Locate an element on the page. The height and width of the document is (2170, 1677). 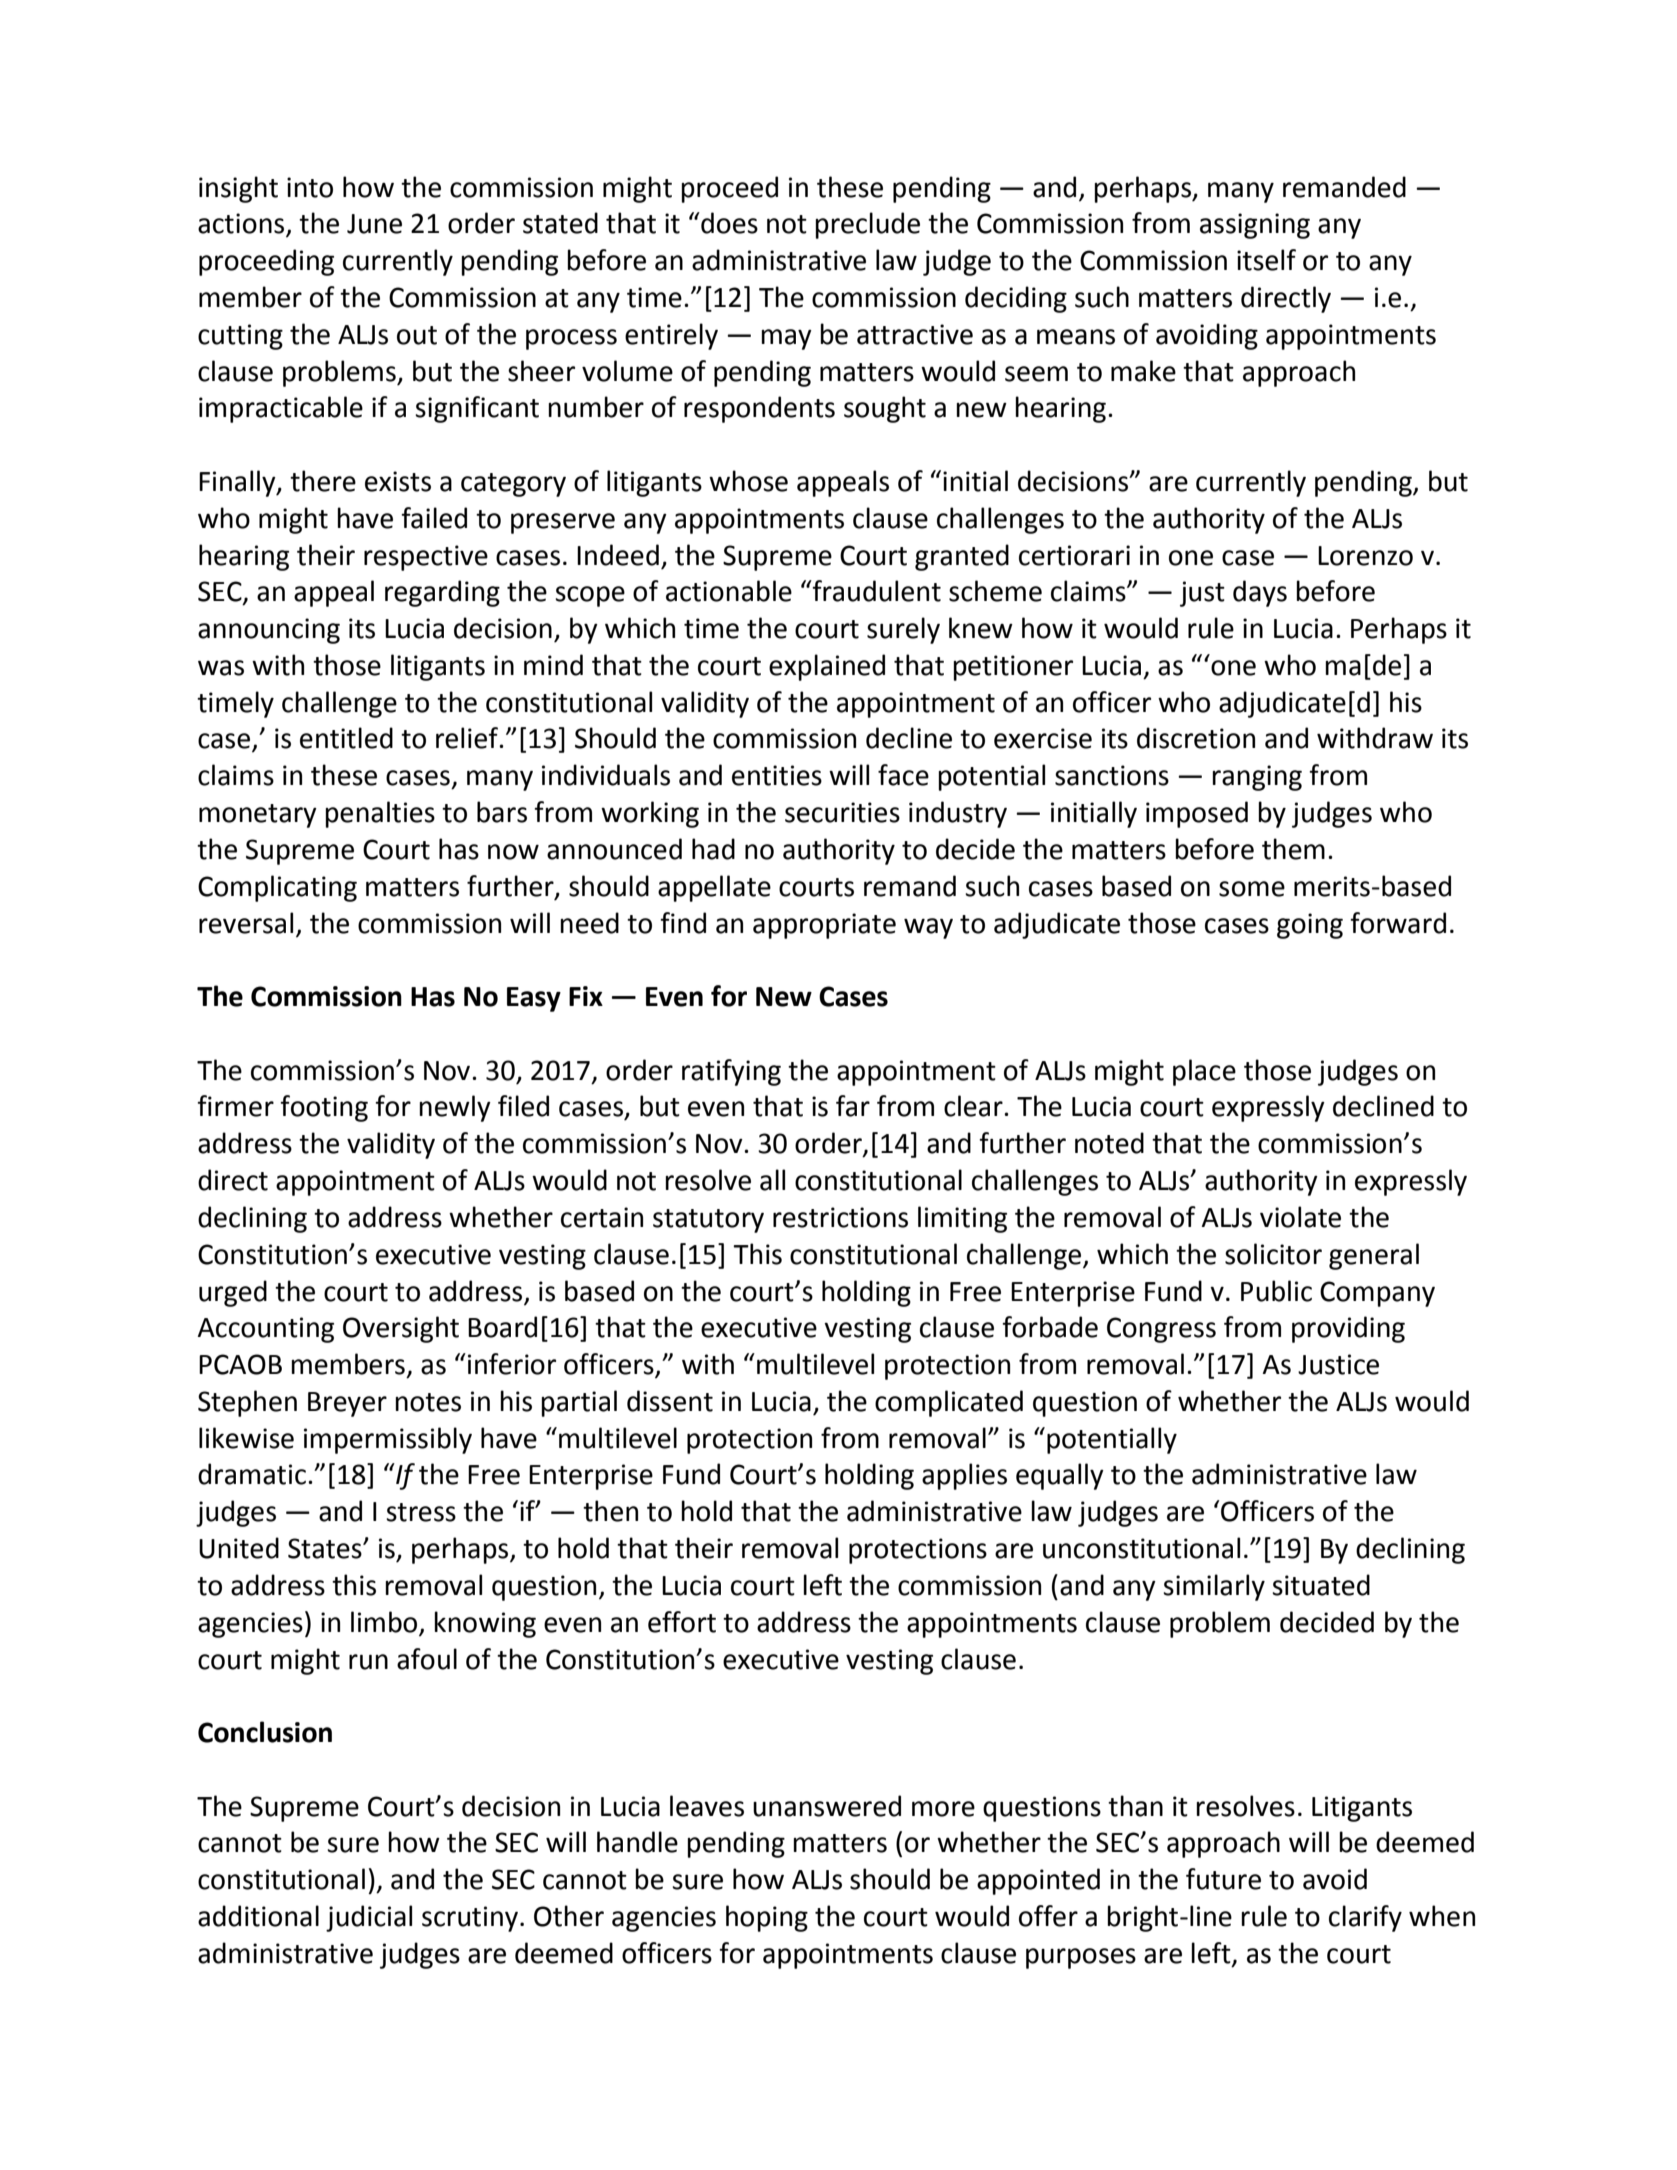
hoping is located at coordinates (767, 1918).
